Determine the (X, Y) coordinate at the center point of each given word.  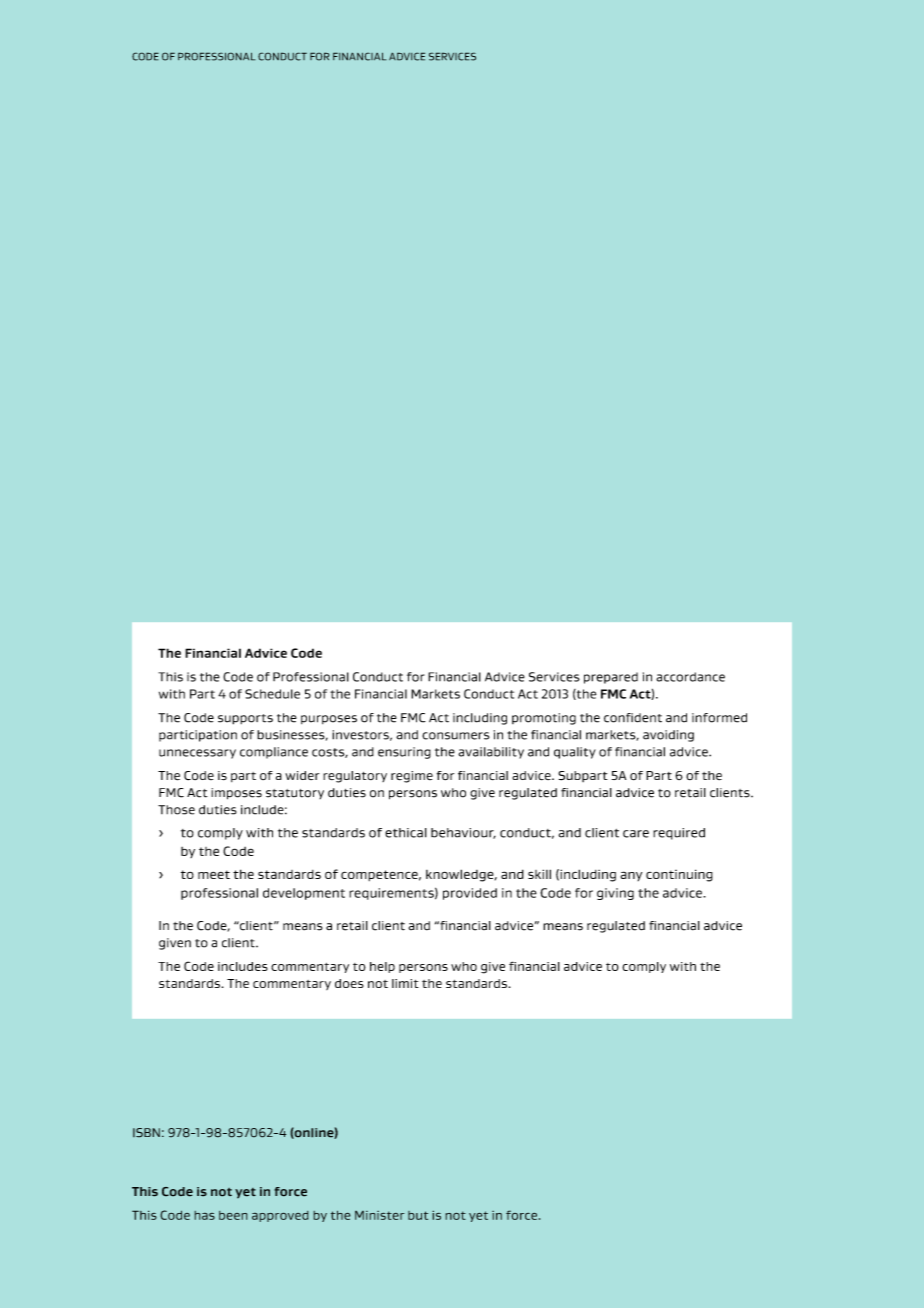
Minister (380, 1215)
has (204, 1215)
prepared (611, 678)
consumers (455, 736)
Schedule (272, 694)
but (418, 1215)
